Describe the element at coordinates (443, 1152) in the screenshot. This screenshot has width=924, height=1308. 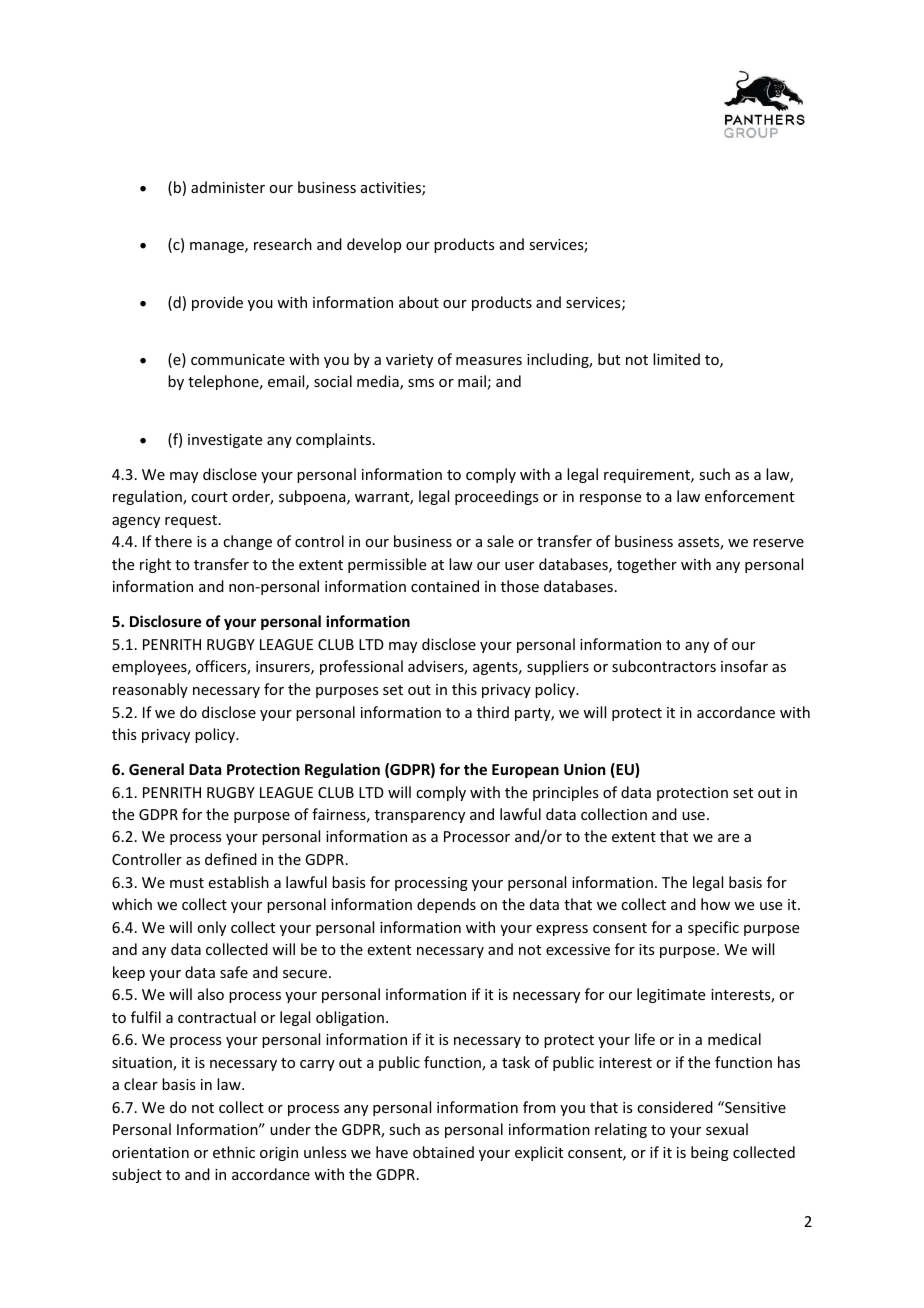
I see `obtained` at that location.
